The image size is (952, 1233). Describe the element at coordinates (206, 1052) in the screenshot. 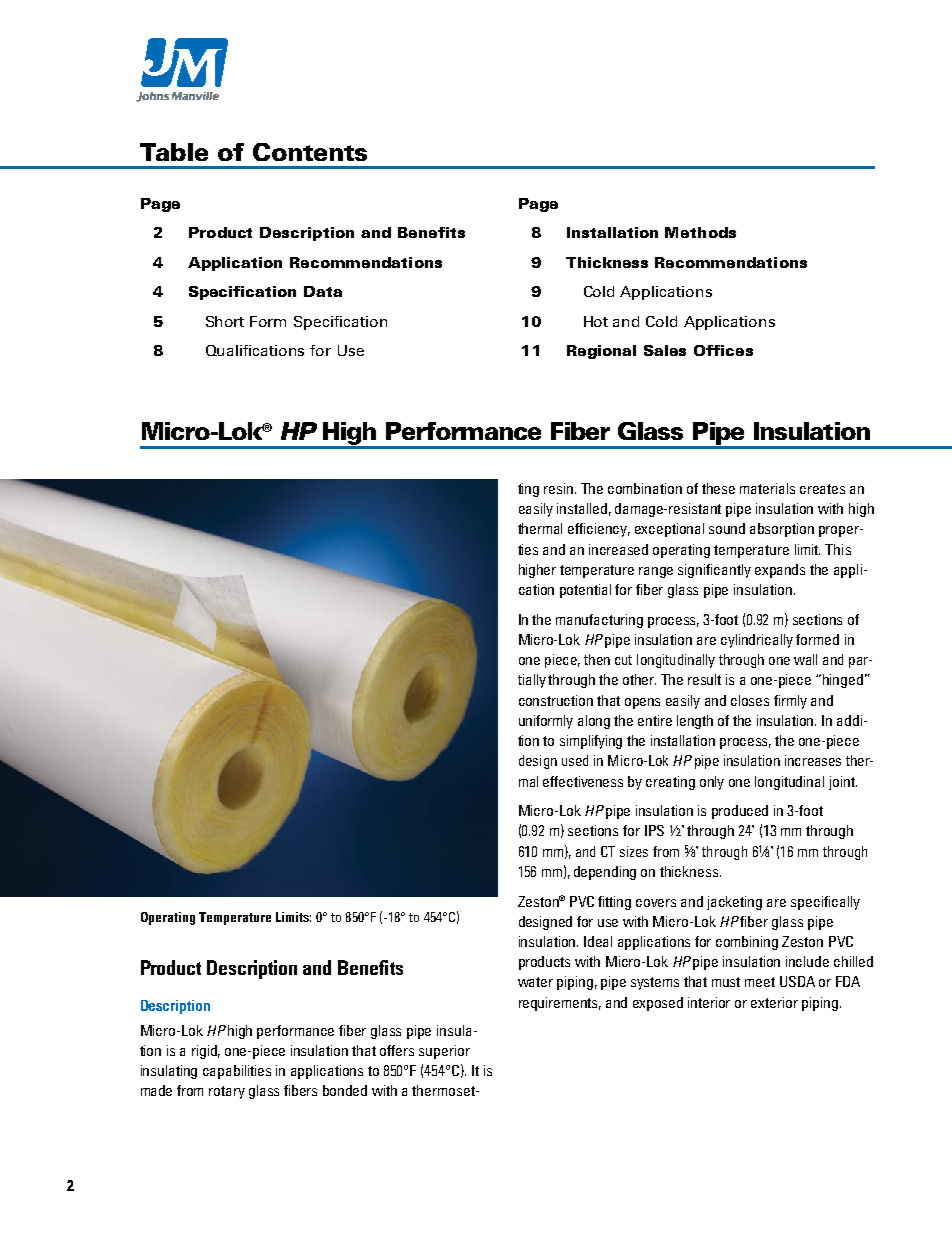

I see `rigid` at that location.
